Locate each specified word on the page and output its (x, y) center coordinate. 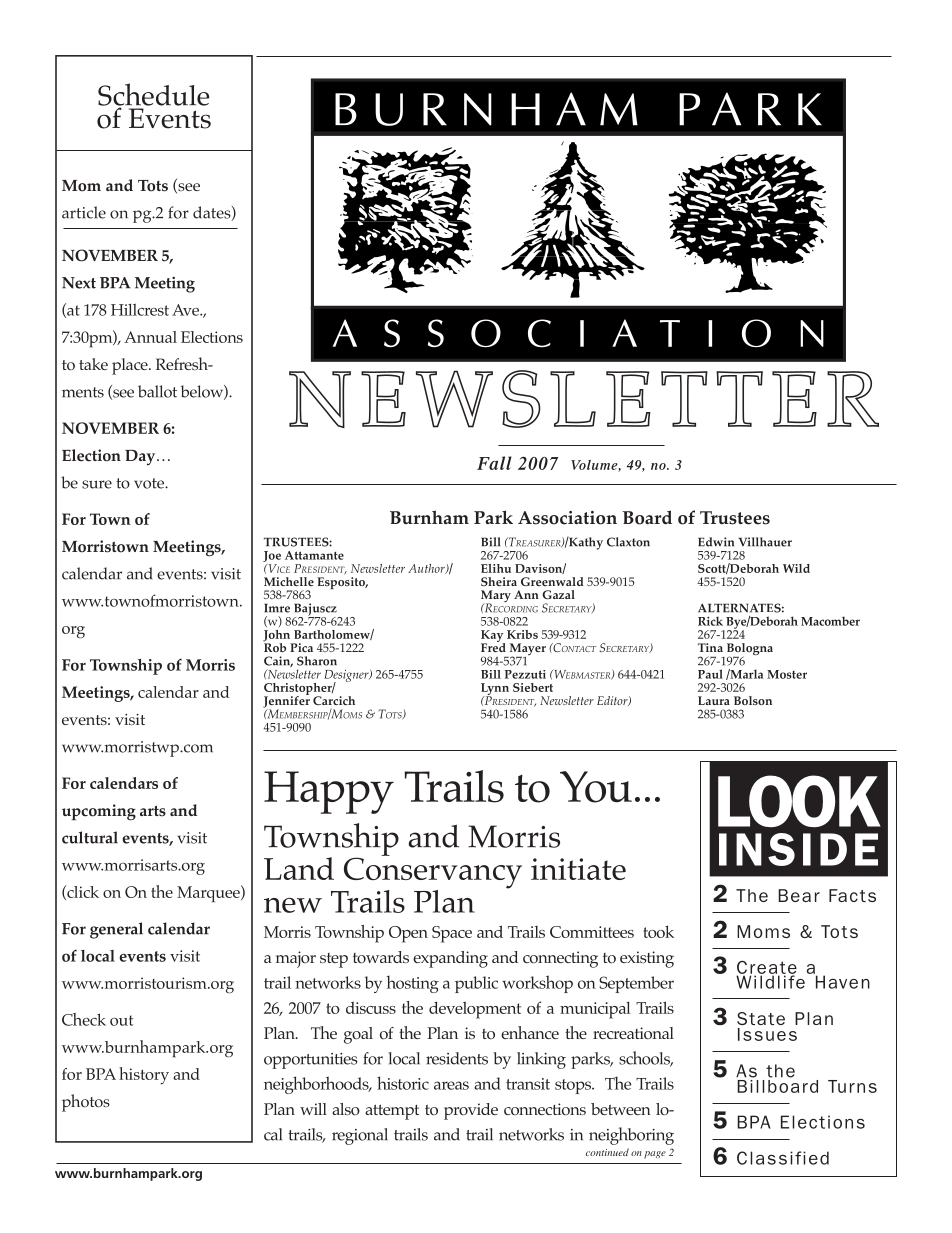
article (84, 212)
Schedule (153, 95)
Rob (275, 646)
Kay (493, 637)
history (144, 1076)
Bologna (748, 650)
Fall (494, 463)
